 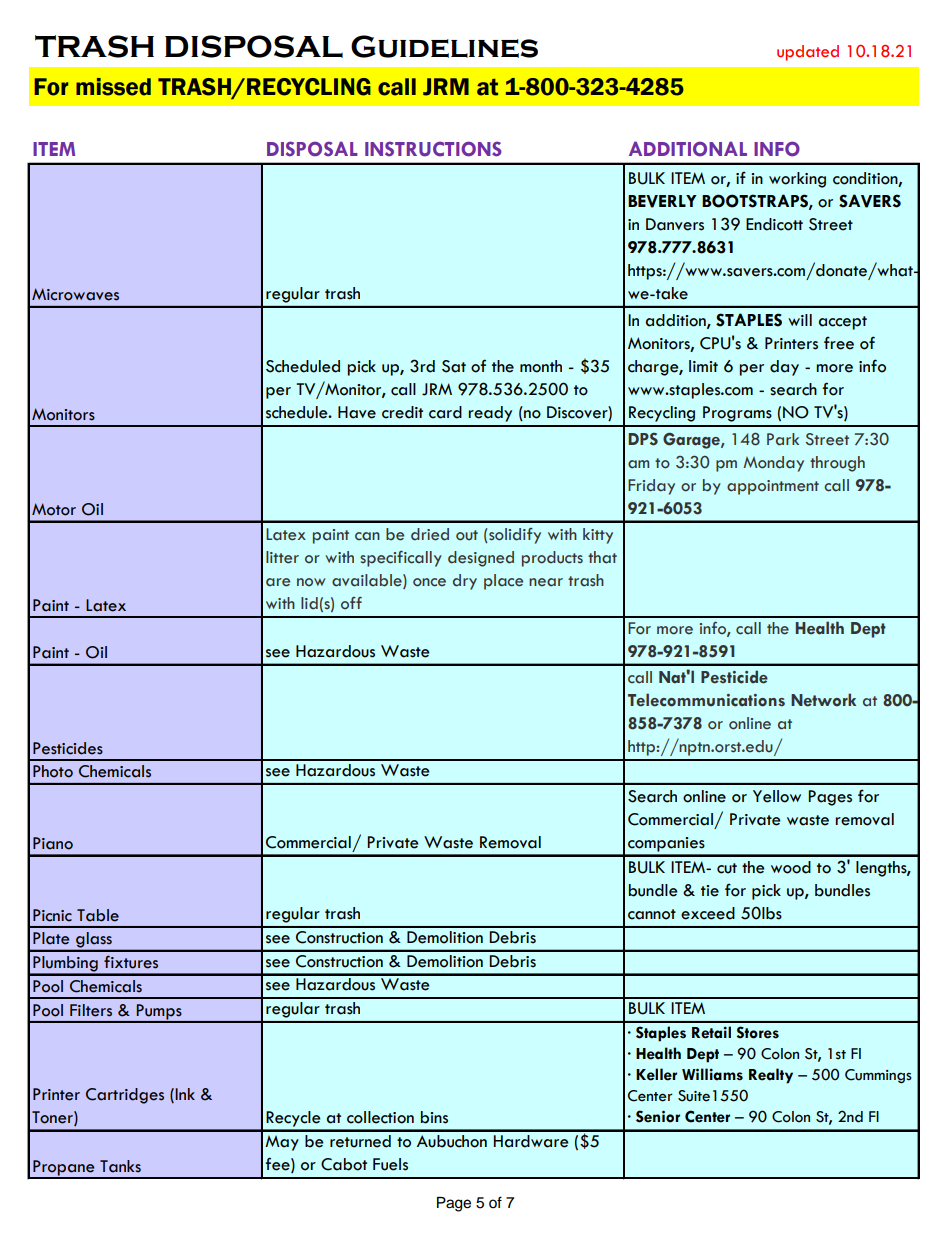 I want to click on Guidelines, so click(x=444, y=46).
